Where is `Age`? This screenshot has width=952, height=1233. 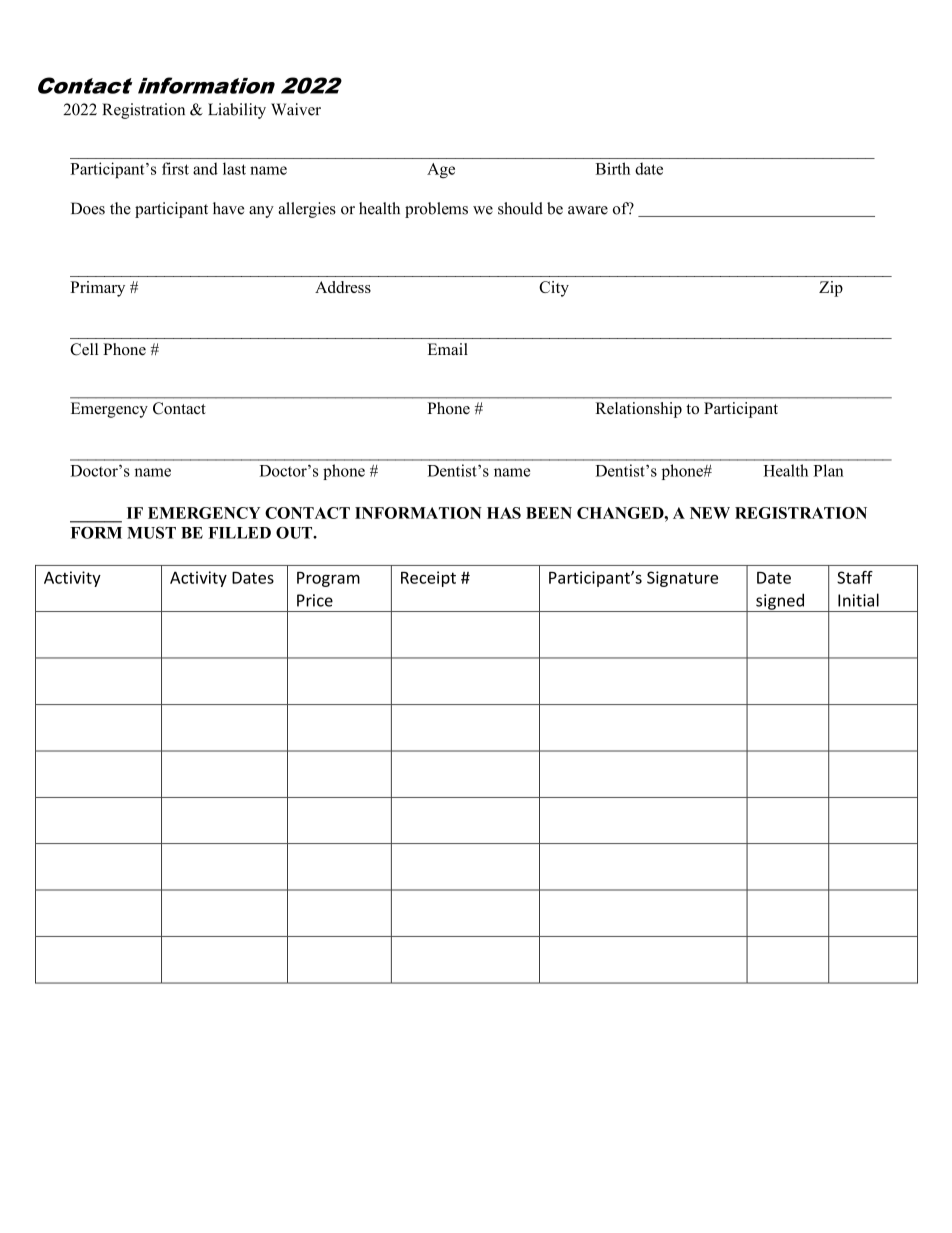 Age is located at coordinates (441, 170).
